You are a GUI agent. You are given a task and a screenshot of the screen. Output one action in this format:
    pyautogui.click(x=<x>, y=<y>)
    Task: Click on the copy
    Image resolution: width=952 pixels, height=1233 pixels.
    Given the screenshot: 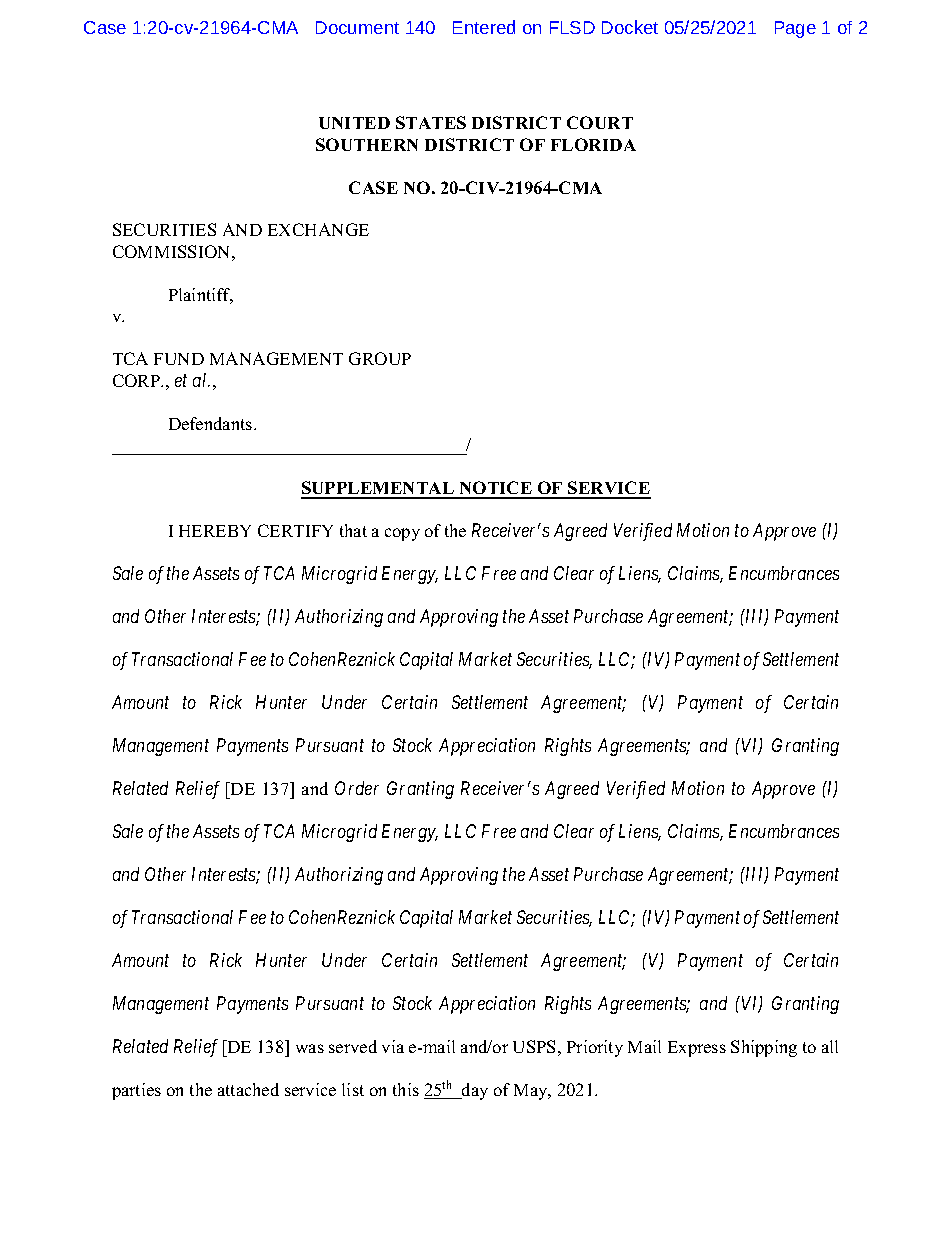 What is the action you would take?
    pyautogui.click(x=402, y=534)
